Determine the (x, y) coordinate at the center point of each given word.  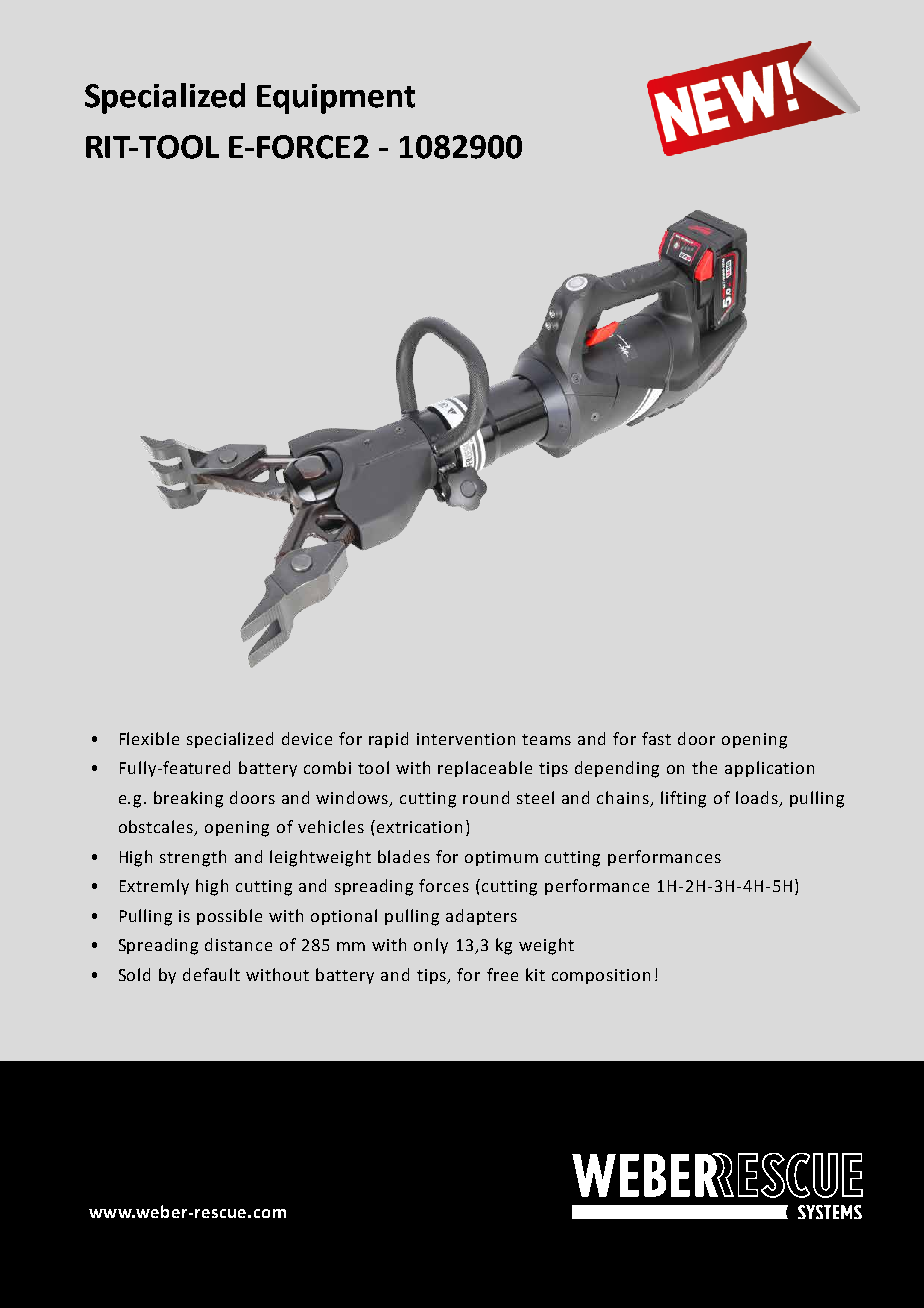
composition (601, 976)
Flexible (149, 738)
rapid (388, 740)
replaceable (485, 769)
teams (546, 739)
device (307, 738)
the (704, 767)
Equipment (336, 99)
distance (238, 944)
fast (656, 738)
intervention (466, 739)
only (431, 946)
